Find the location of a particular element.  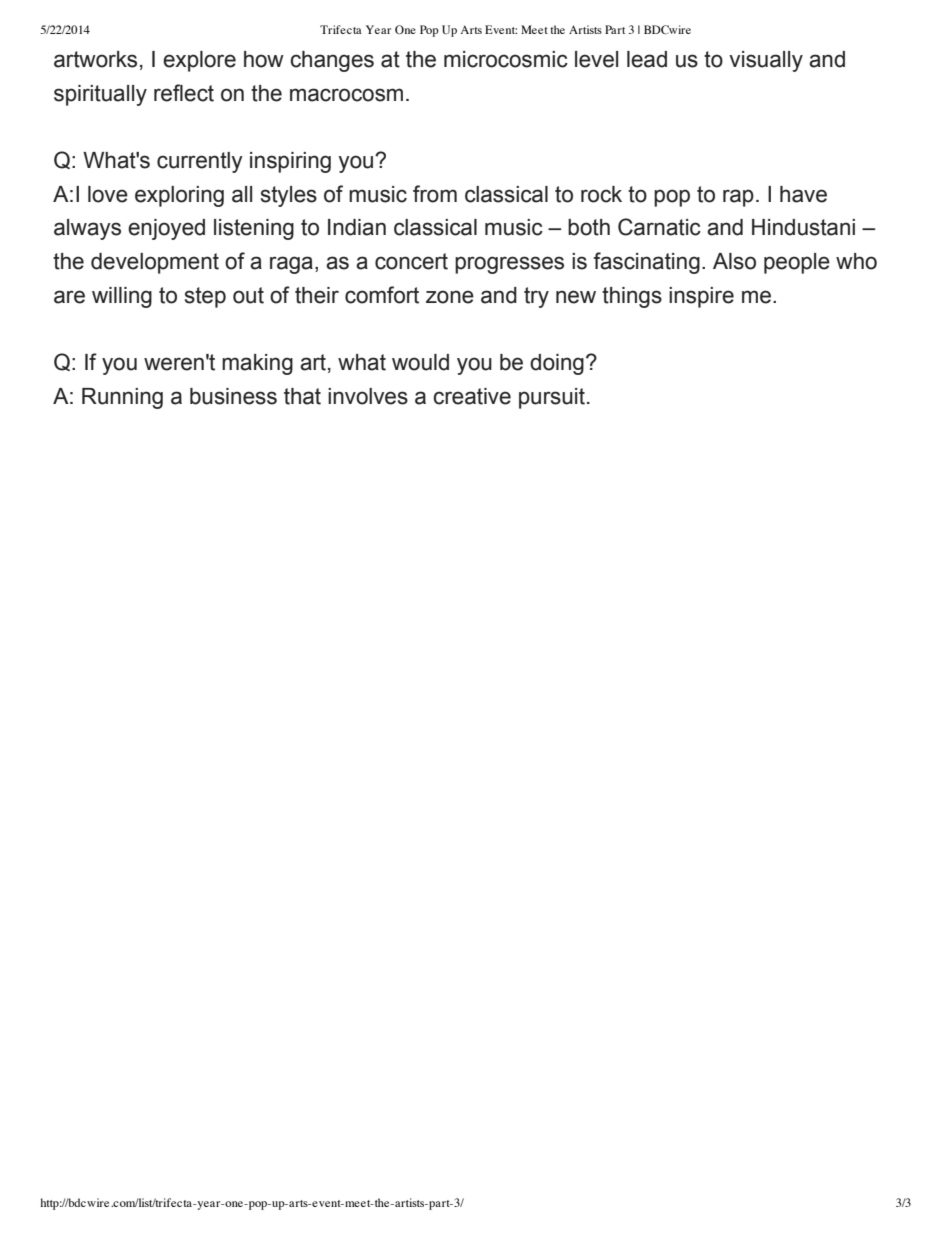

have is located at coordinates (803, 194).
